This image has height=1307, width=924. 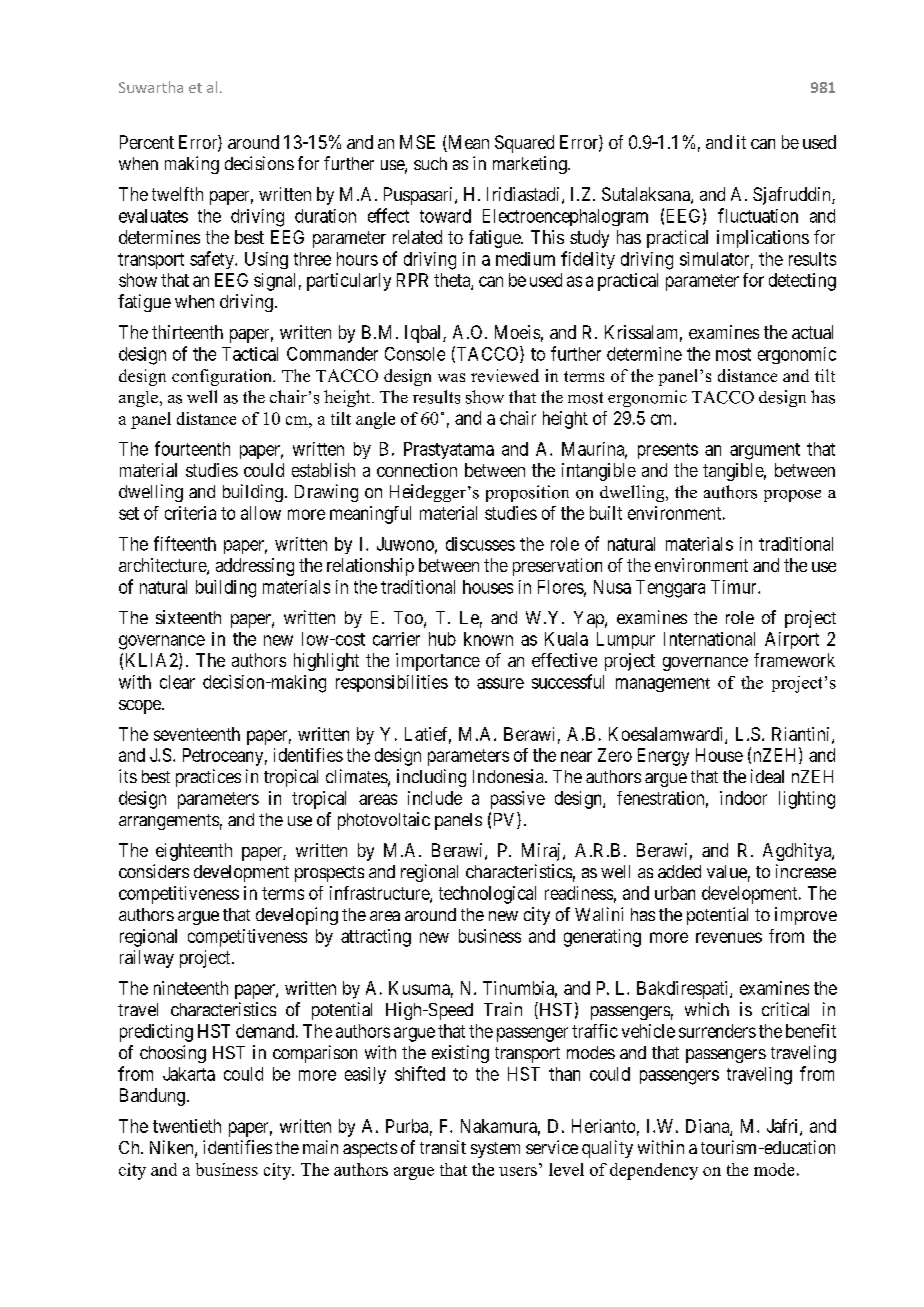 I want to click on fluctuation, so click(x=758, y=215).
